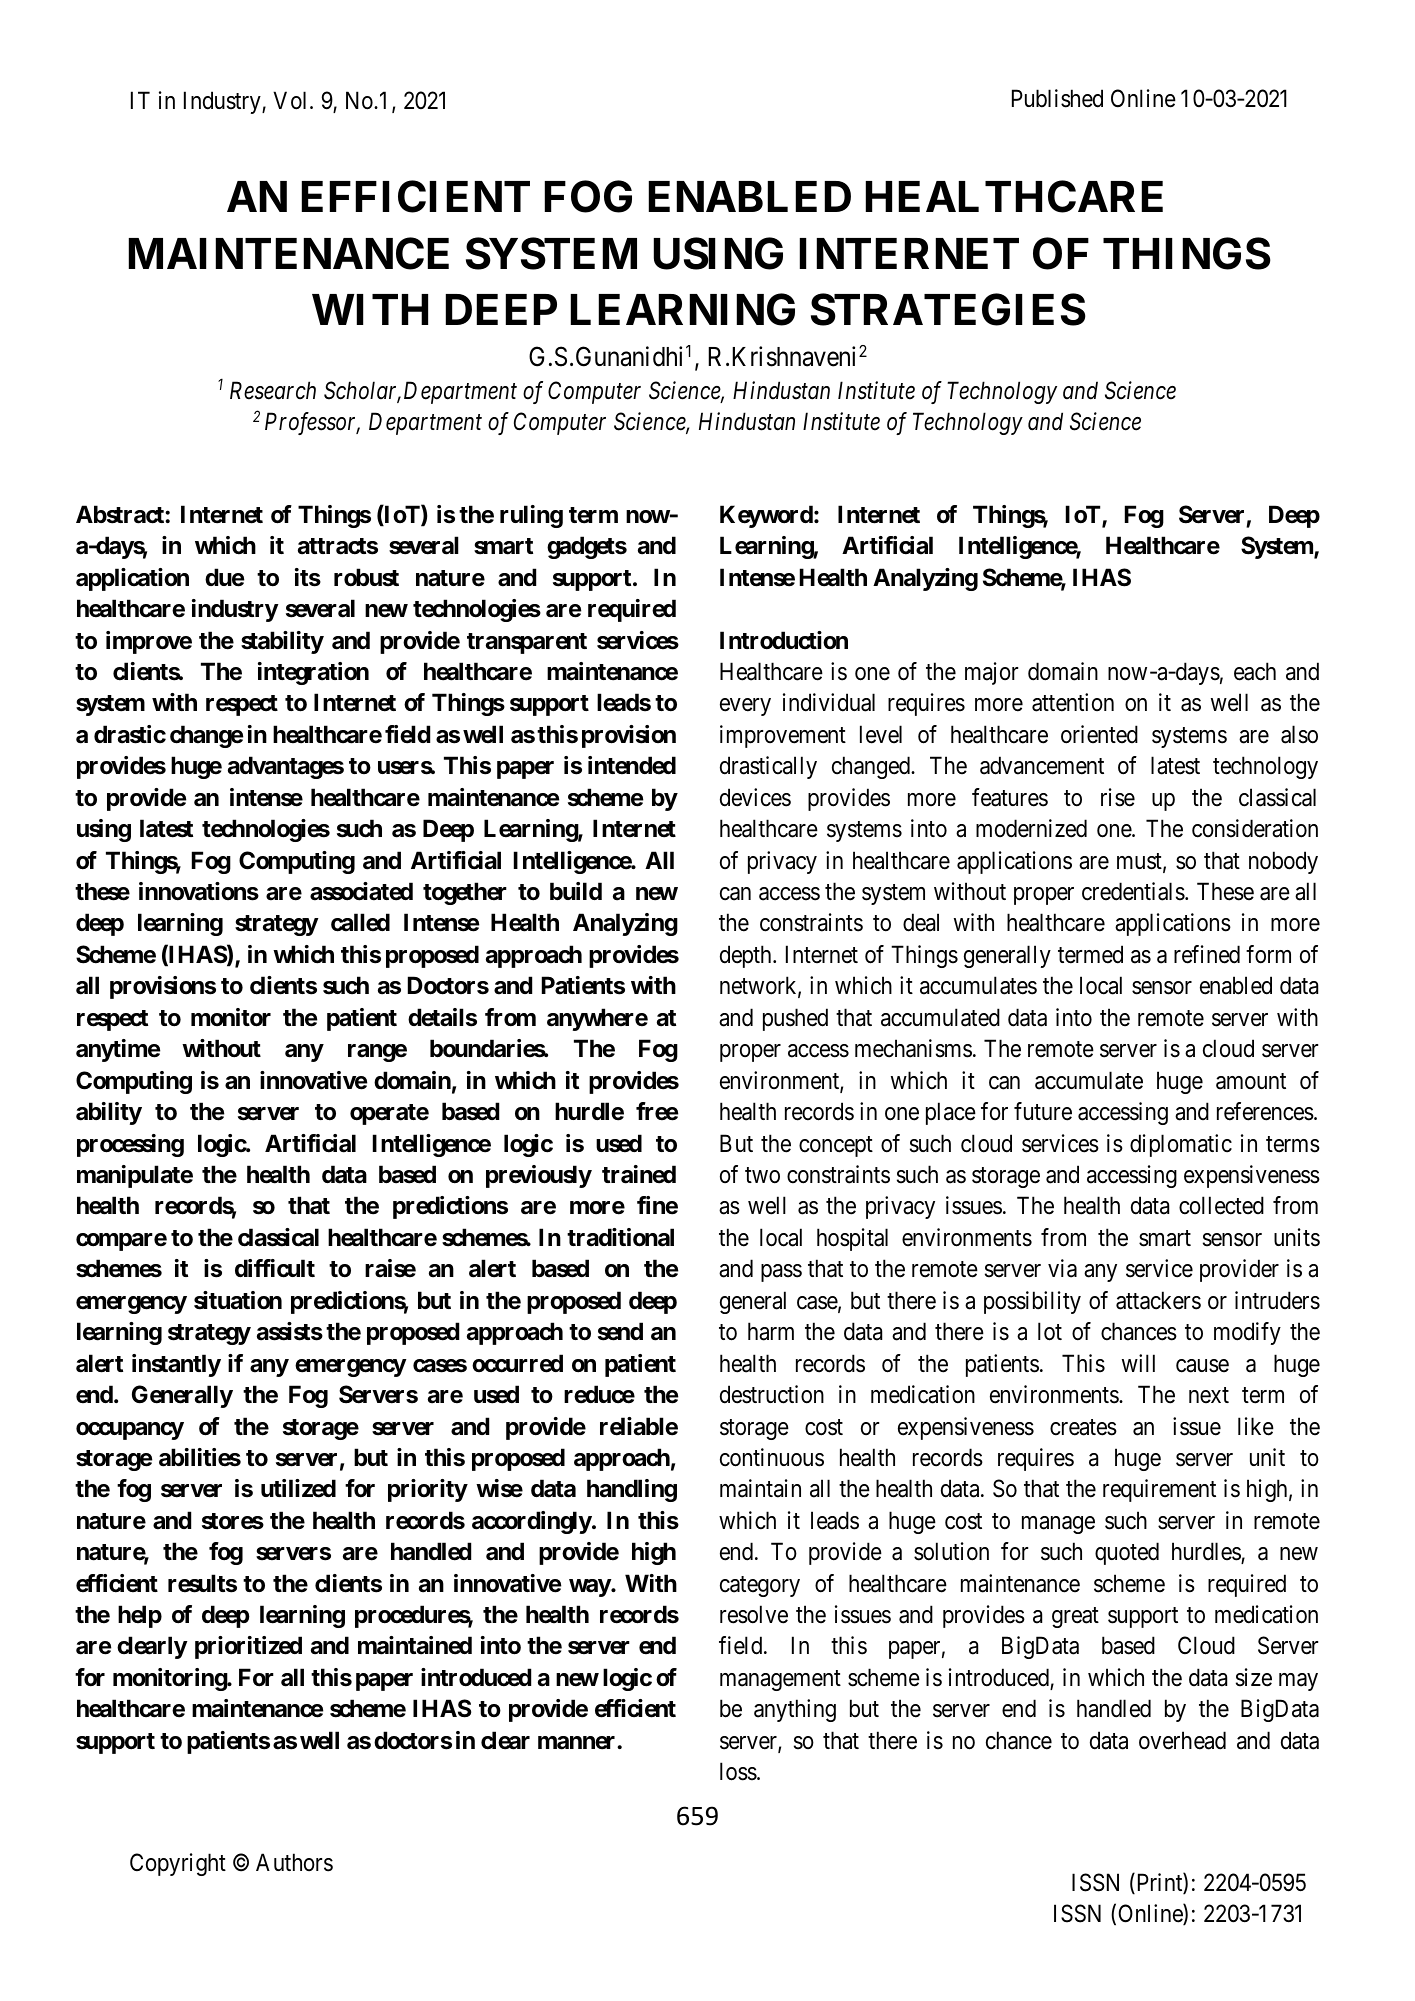  I want to click on called, so click(360, 922).
